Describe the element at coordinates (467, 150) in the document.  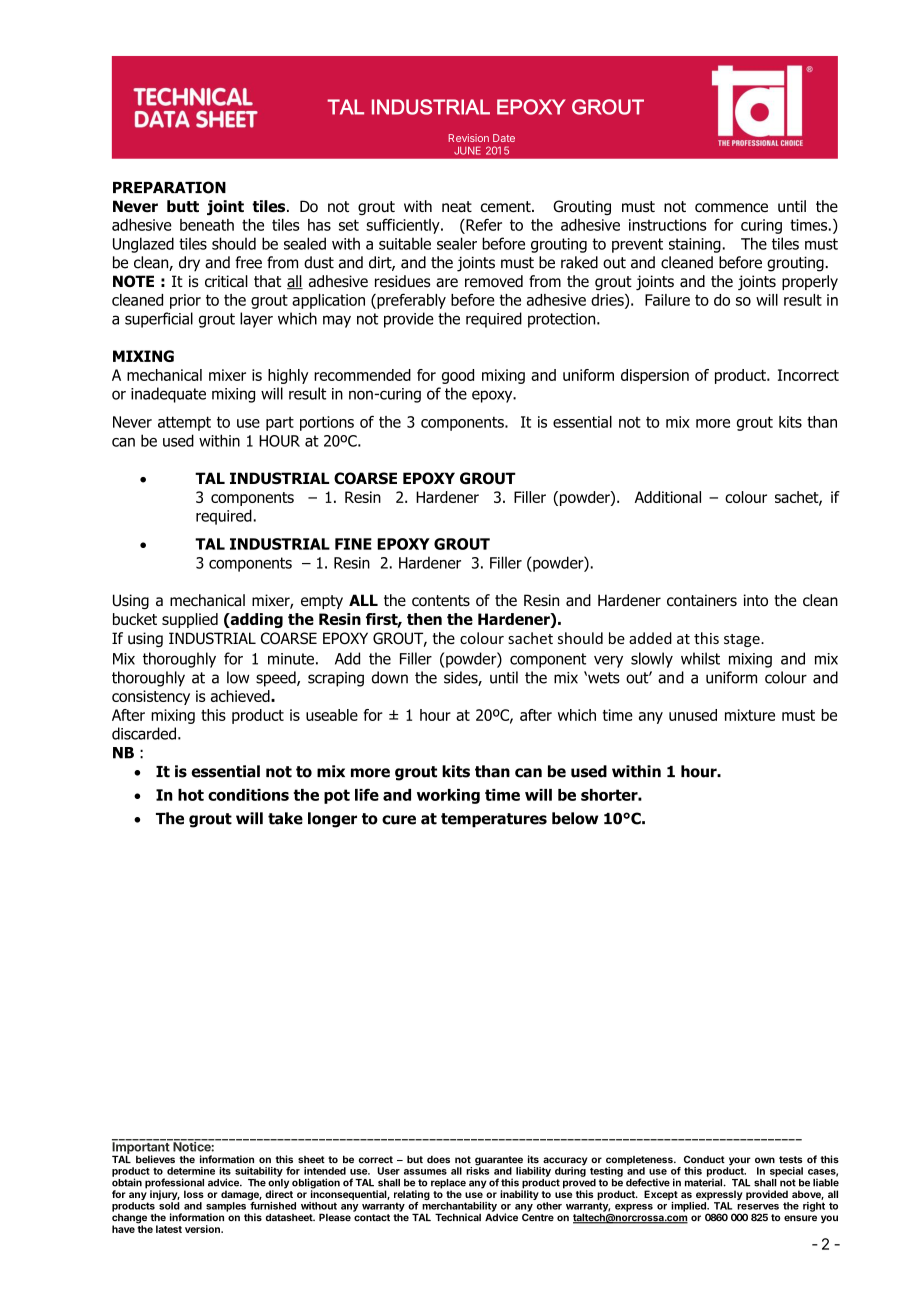
I see `JUNE` at that location.
